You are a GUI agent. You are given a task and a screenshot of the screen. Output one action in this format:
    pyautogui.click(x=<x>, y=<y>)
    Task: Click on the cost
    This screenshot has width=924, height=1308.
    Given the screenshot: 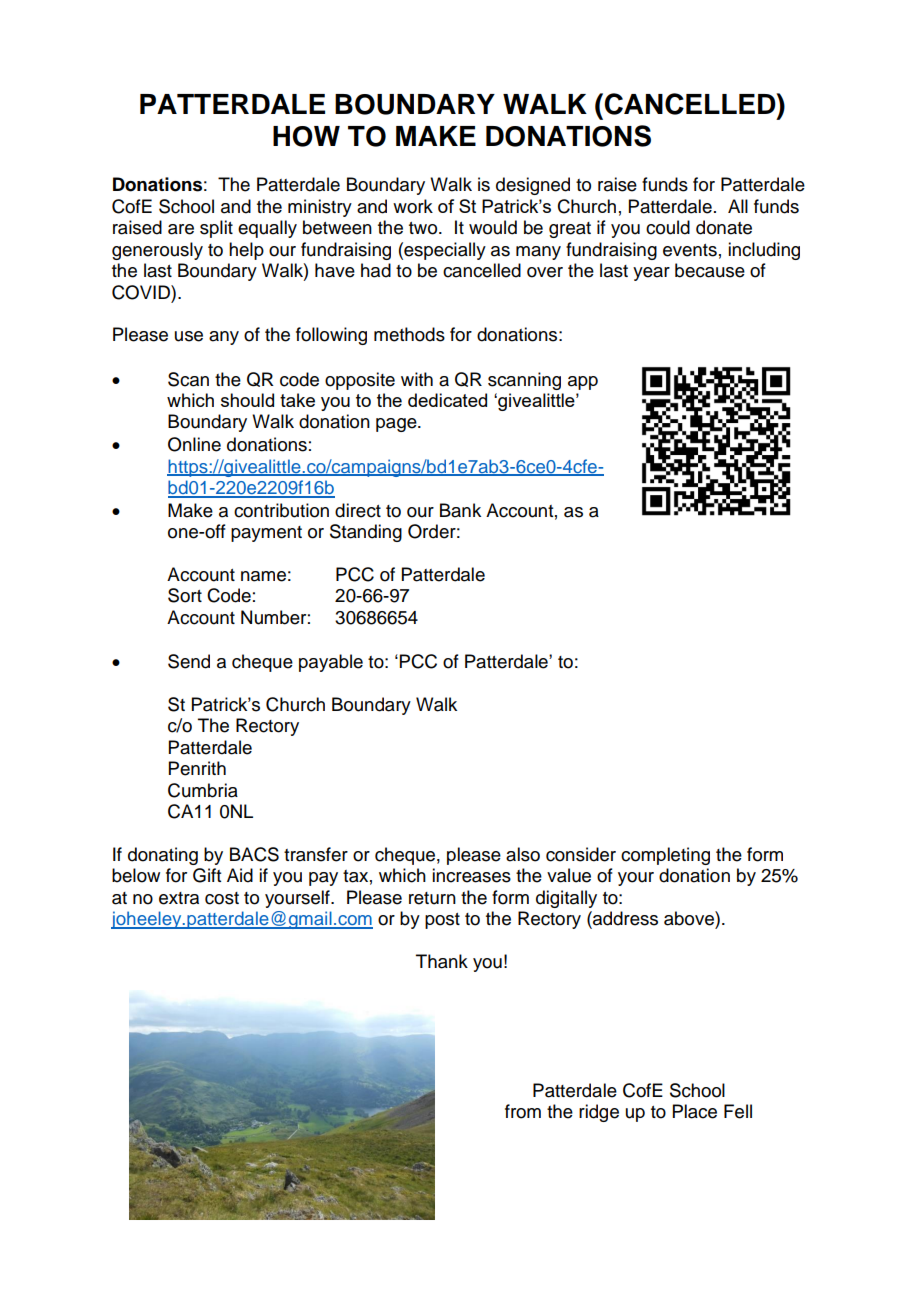 What is the action you would take?
    pyautogui.click(x=222, y=898)
